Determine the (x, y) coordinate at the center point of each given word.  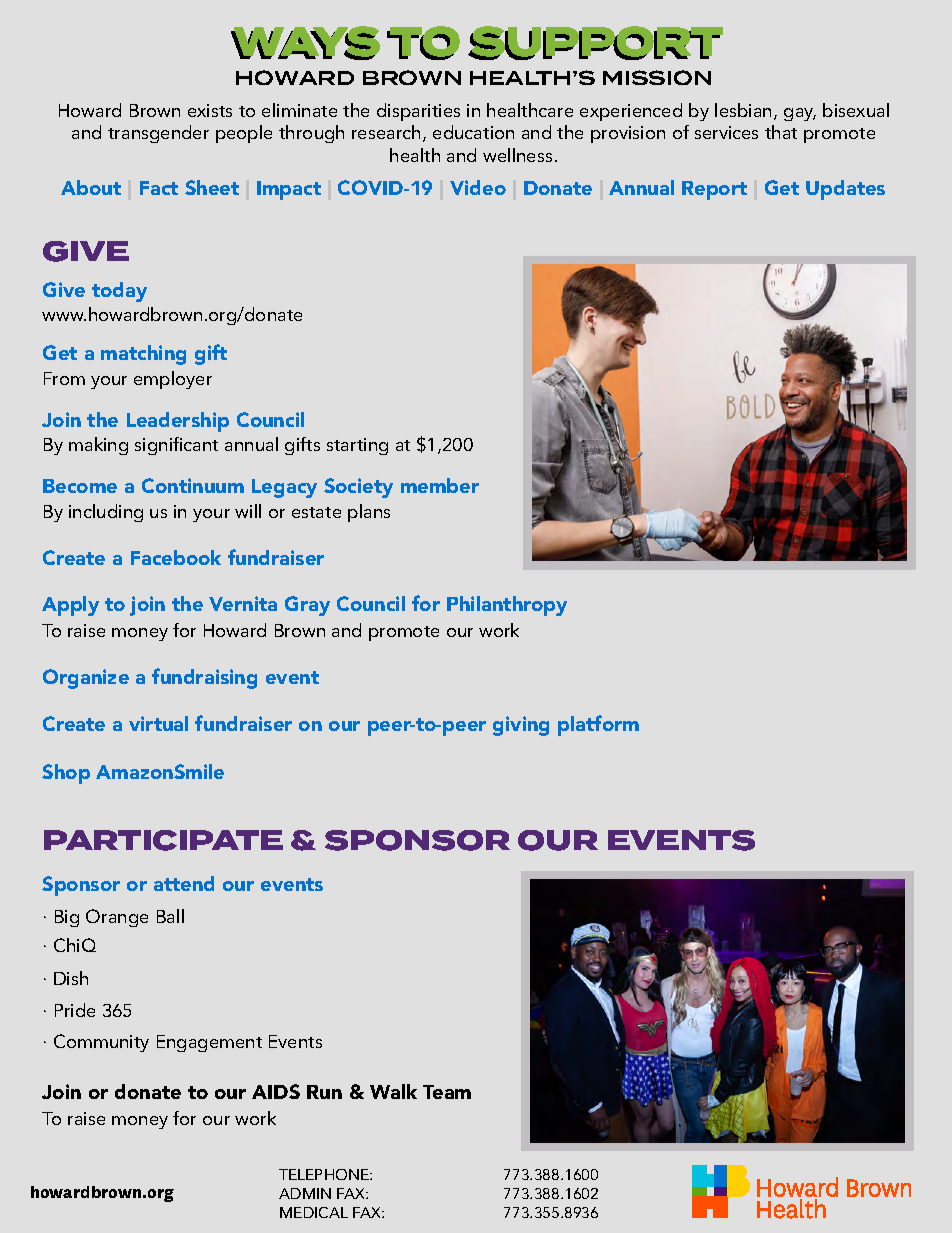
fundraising (204, 678)
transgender (158, 134)
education (473, 132)
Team (447, 1092)
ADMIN (305, 1193)
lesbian (743, 110)
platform (598, 725)
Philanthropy (507, 606)
